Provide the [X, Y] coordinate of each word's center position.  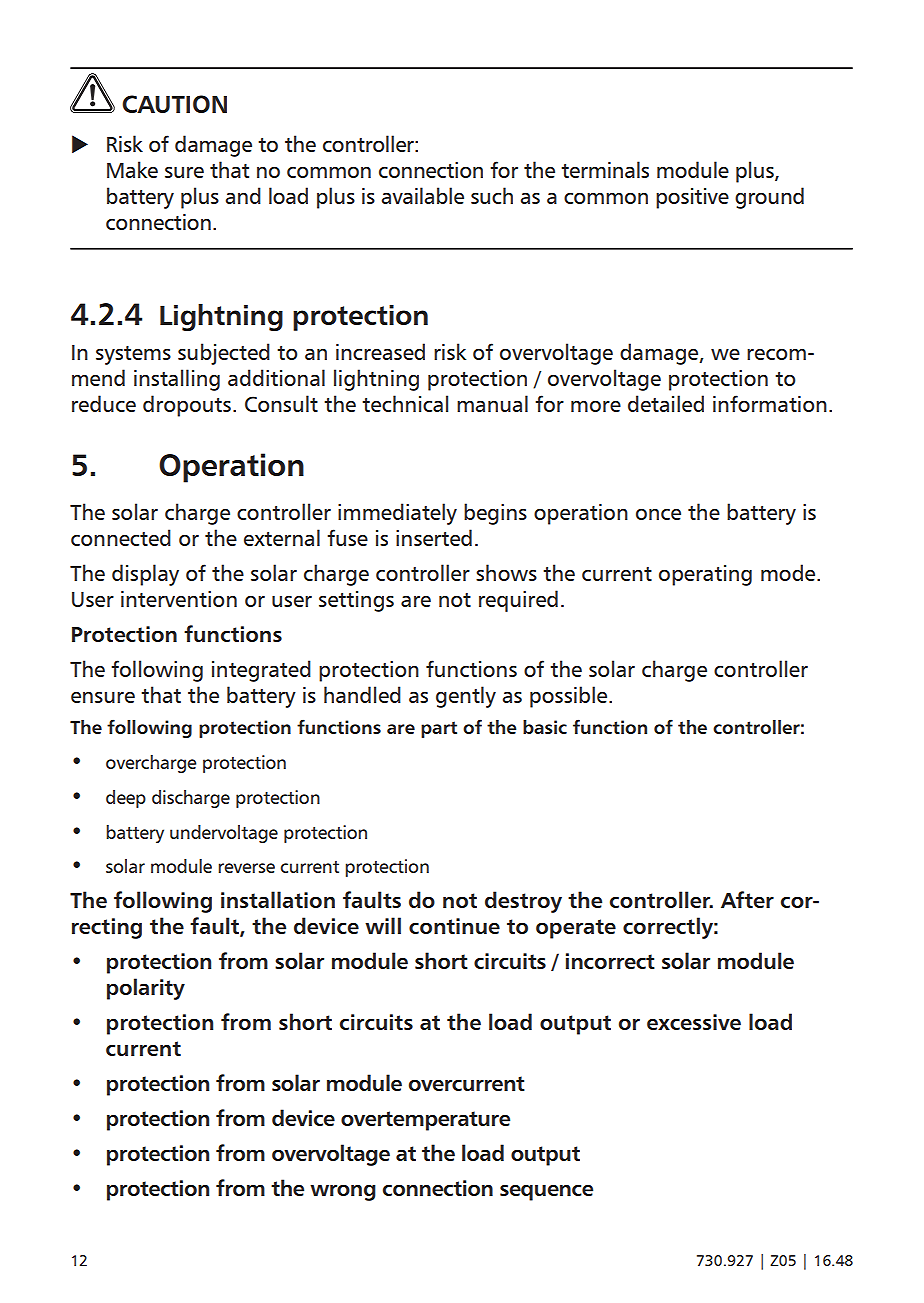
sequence [546, 1193]
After [747, 899]
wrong [343, 1193]
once [658, 514]
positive [692, 198]
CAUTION [174, 104]
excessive [694, 1022]
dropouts [187, 406]
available [423, 195]
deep [126, 799]
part [439, 729]
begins [495, 514]
